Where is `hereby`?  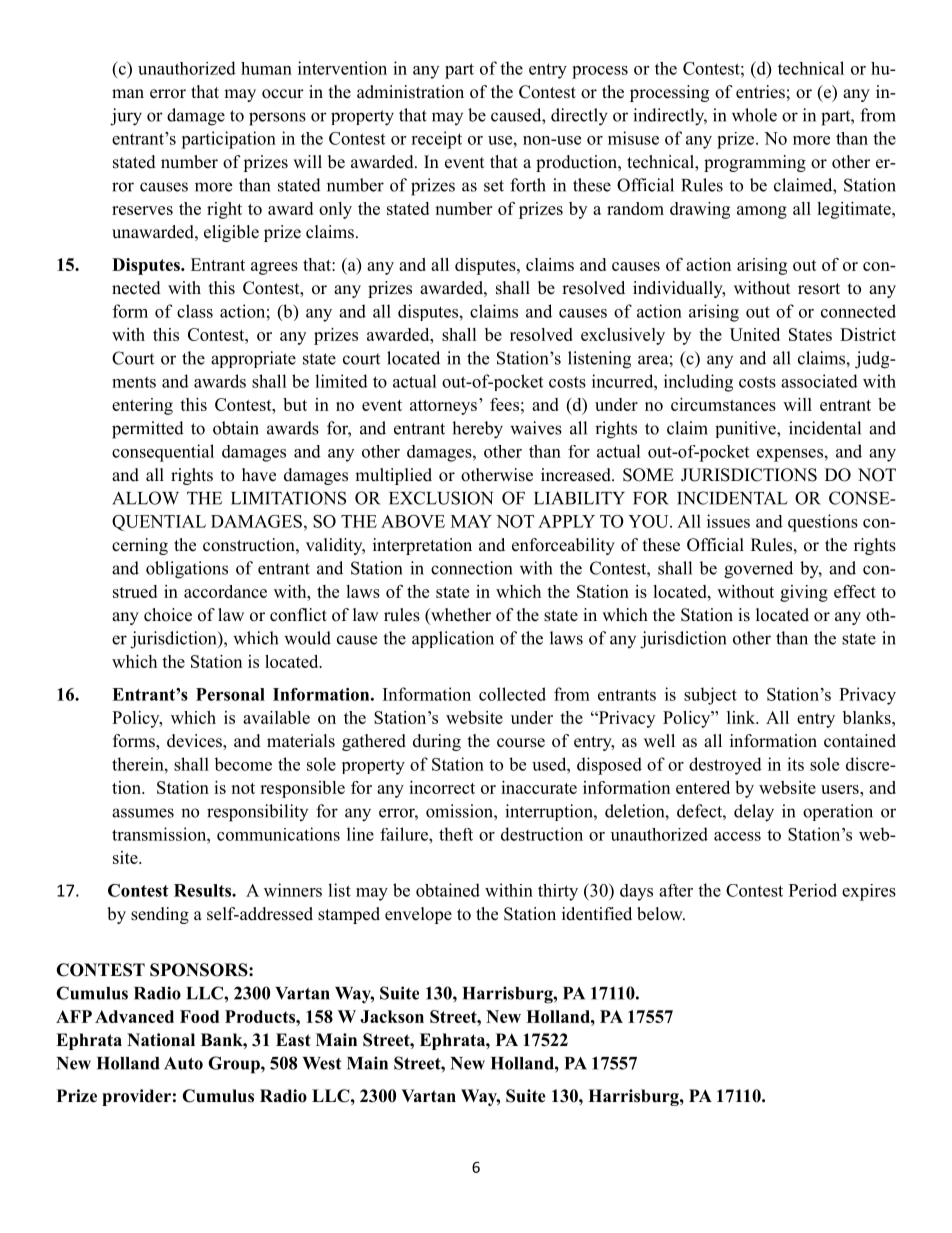 hereby is located at coordinates (477, 430).
